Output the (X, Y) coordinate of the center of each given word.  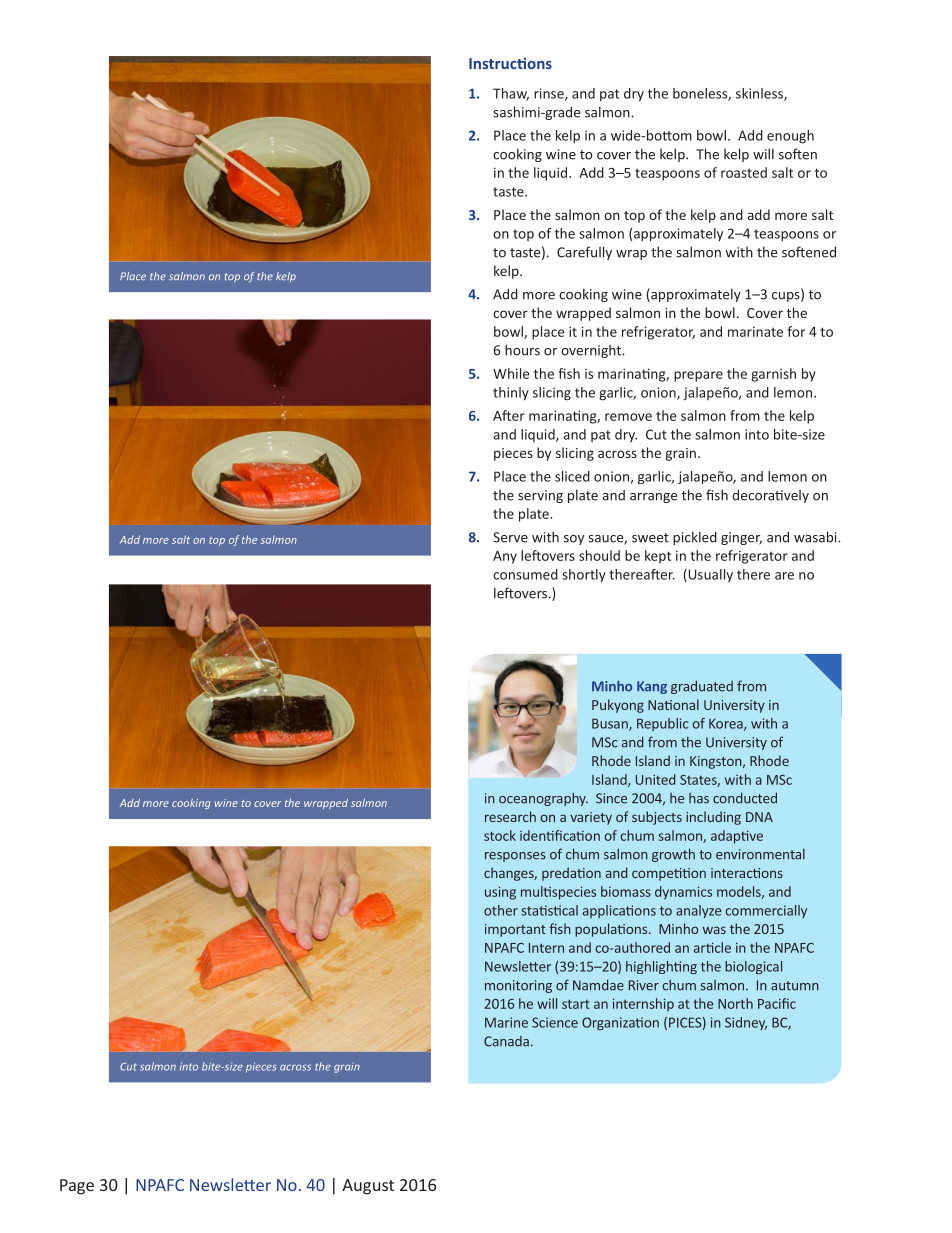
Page (77, 1187)
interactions (747, 873)
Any (505, 557)
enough (790, 137)
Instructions (510, 63)
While (511, 373)
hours (522, 350)
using (500, 893)
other (501, 910)
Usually (709, 575)
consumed (525, 574)
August (368, 1187)
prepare (698, 376)
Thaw (511, 94)
